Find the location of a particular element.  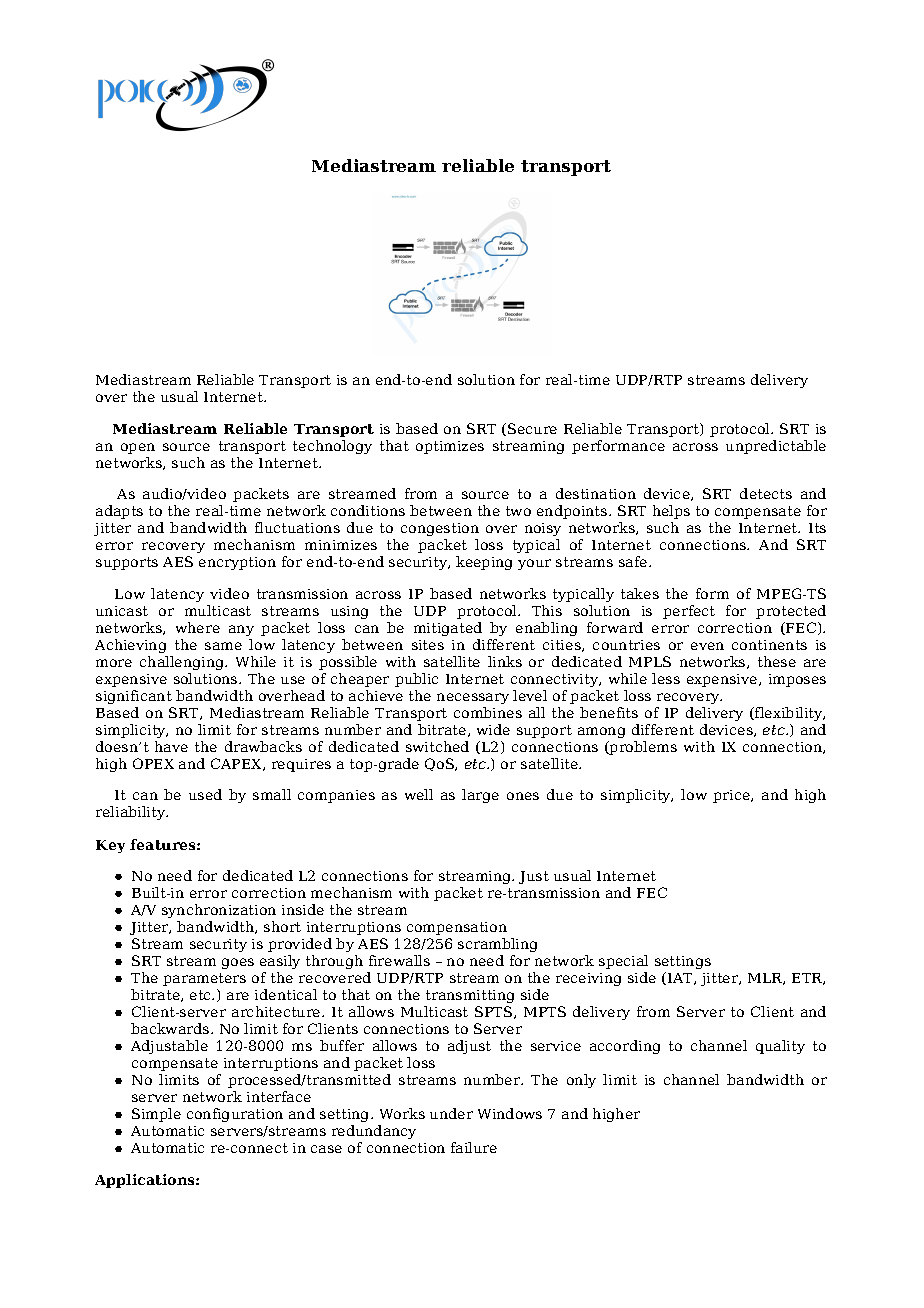

large is located at coordinates (480, 796).
